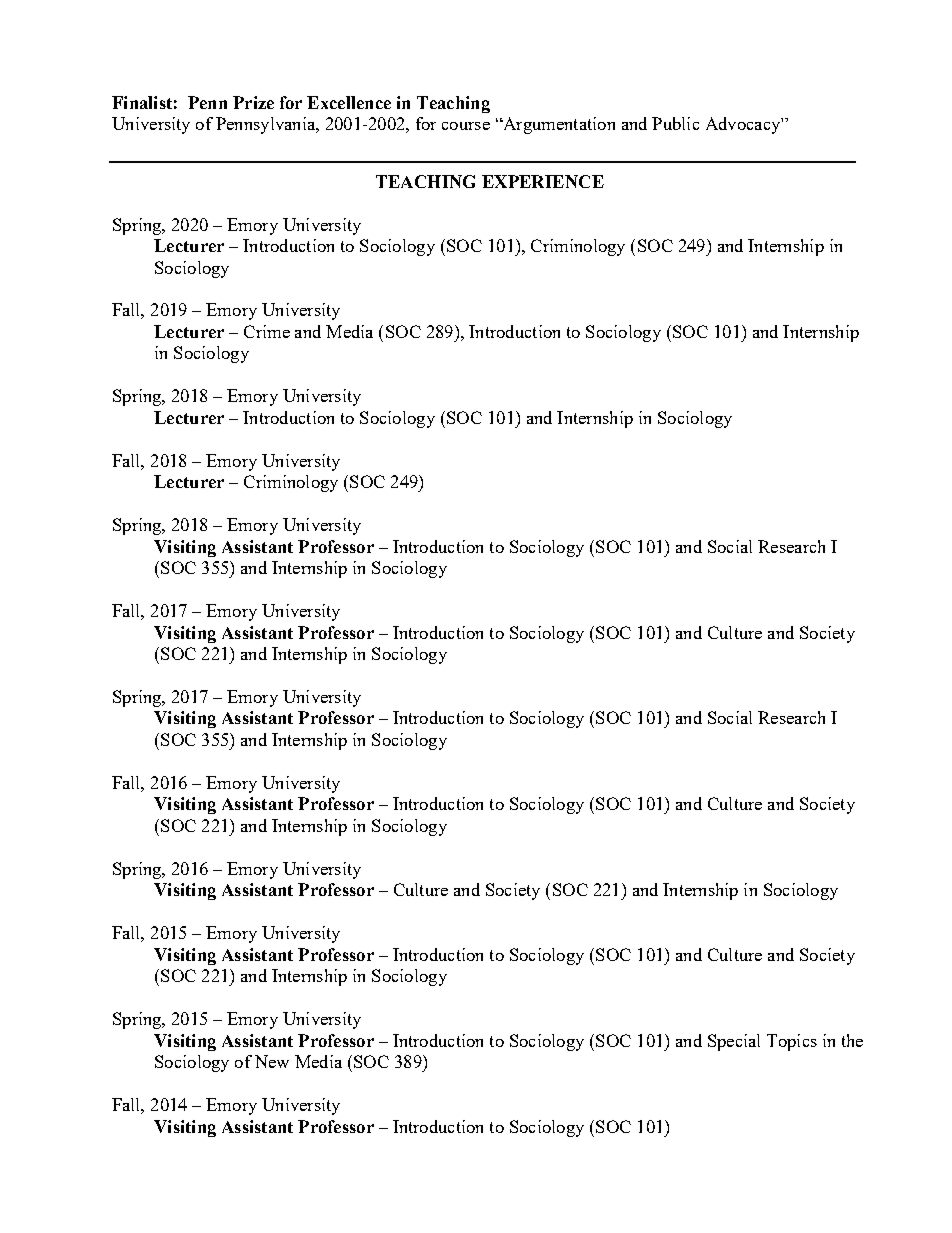 The height and width of the document is (1233, 952). Describe the element at coordinates (734, 1042) in the document. I see `Special` at that location.
